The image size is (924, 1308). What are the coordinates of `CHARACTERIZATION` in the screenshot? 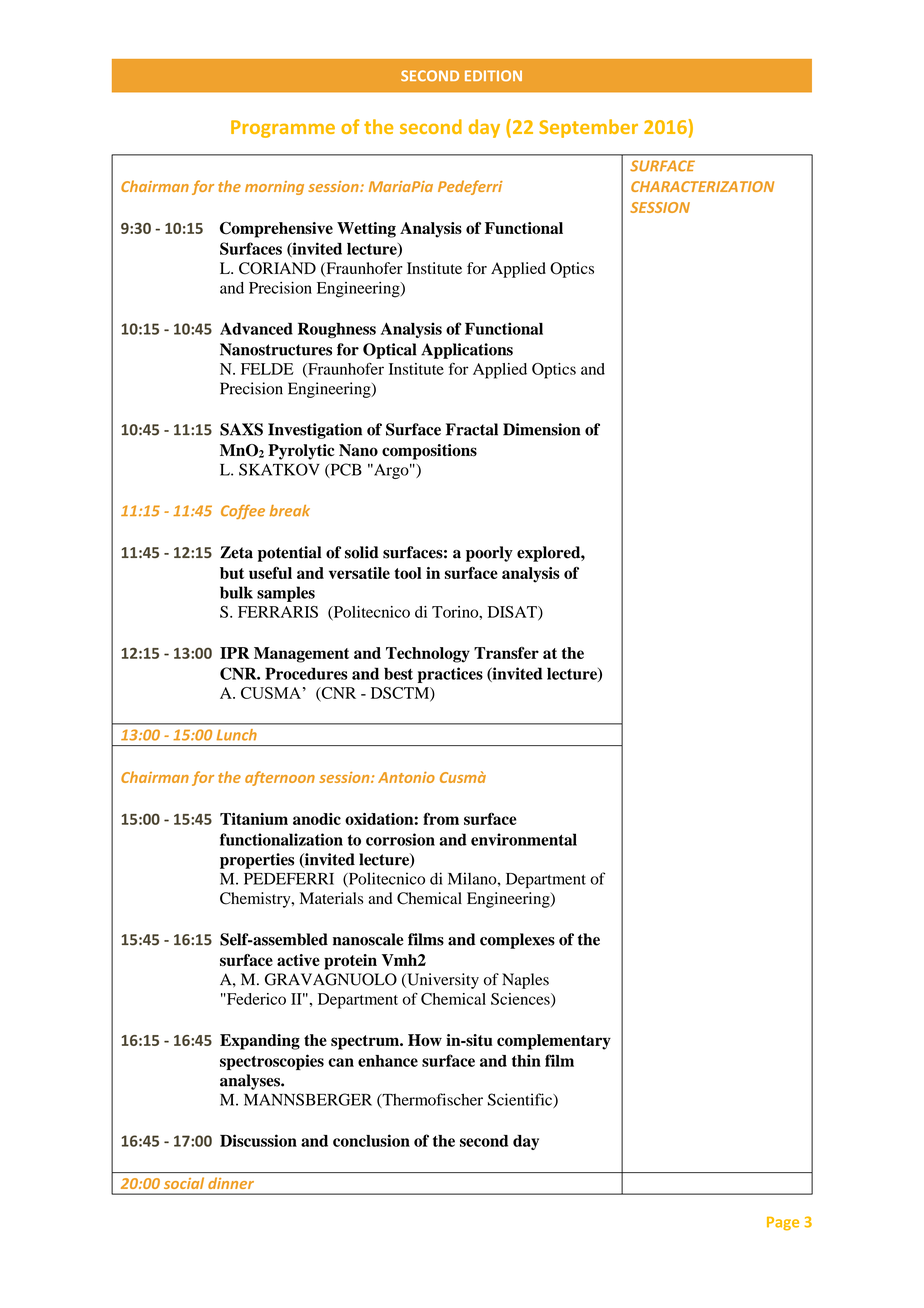 It's located at (702, 186).
